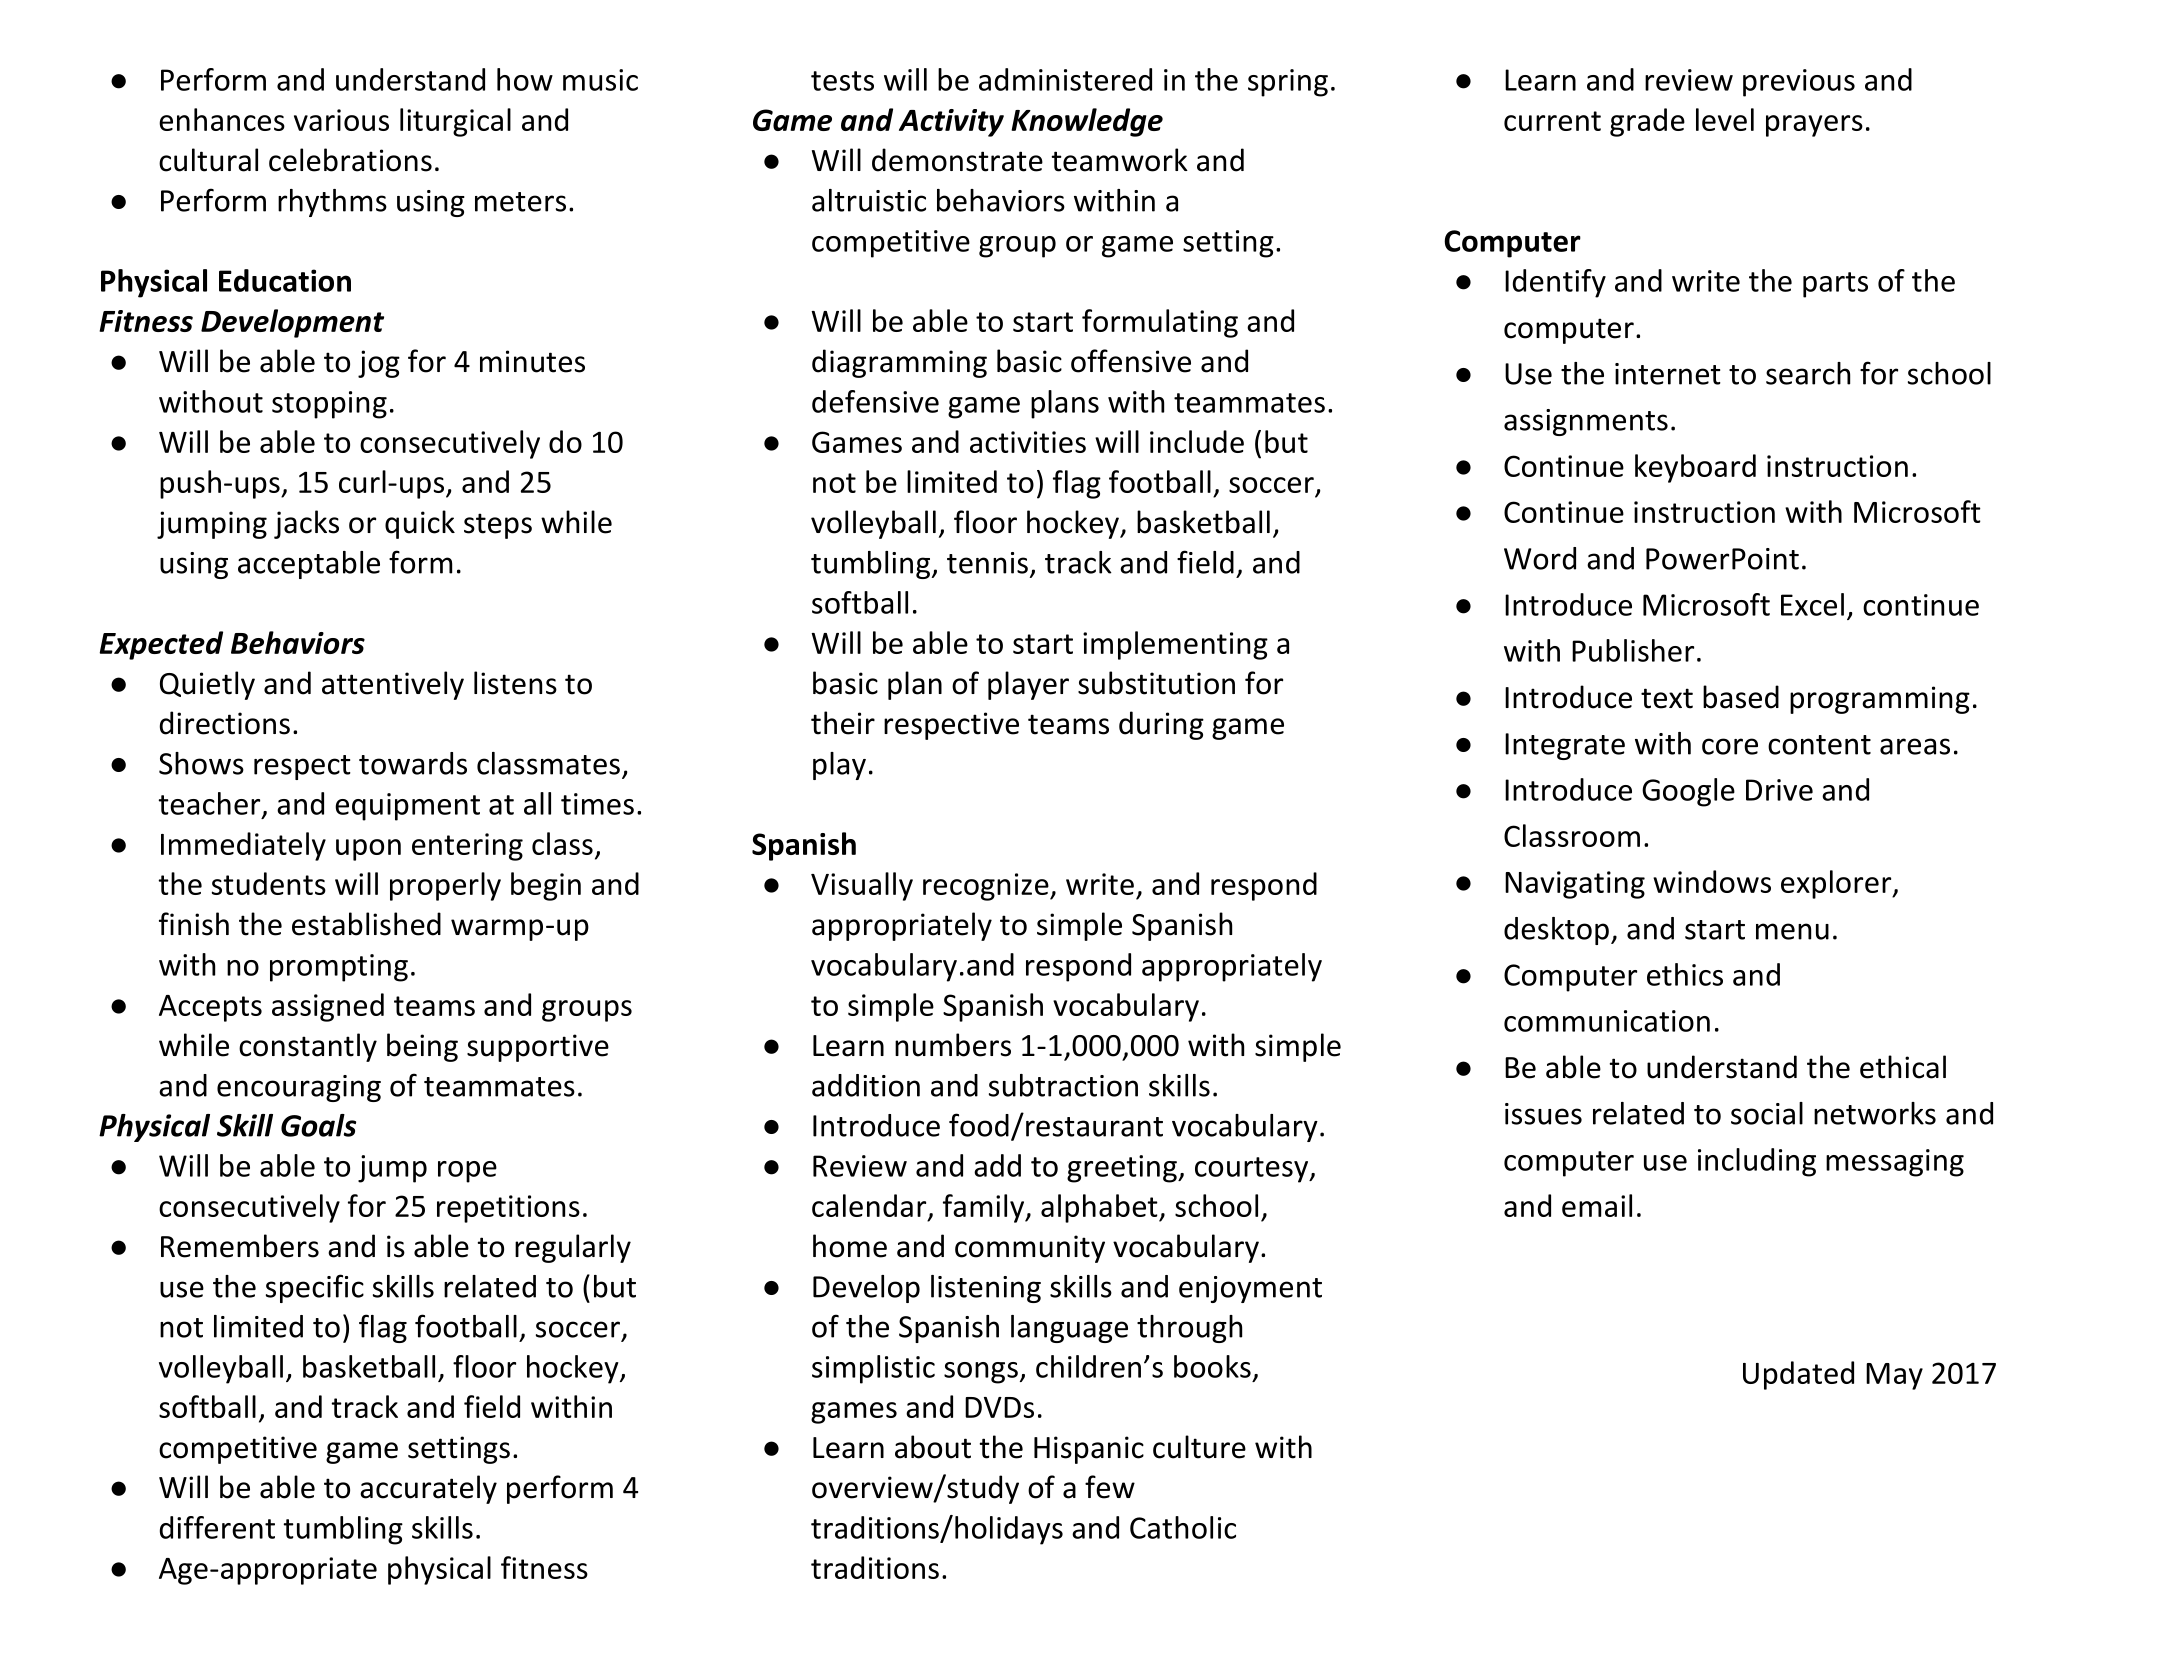 The image size is (2175, 1680). Describe the element at coordinates (1028, 442) in the image. I see `activities` at that location.
